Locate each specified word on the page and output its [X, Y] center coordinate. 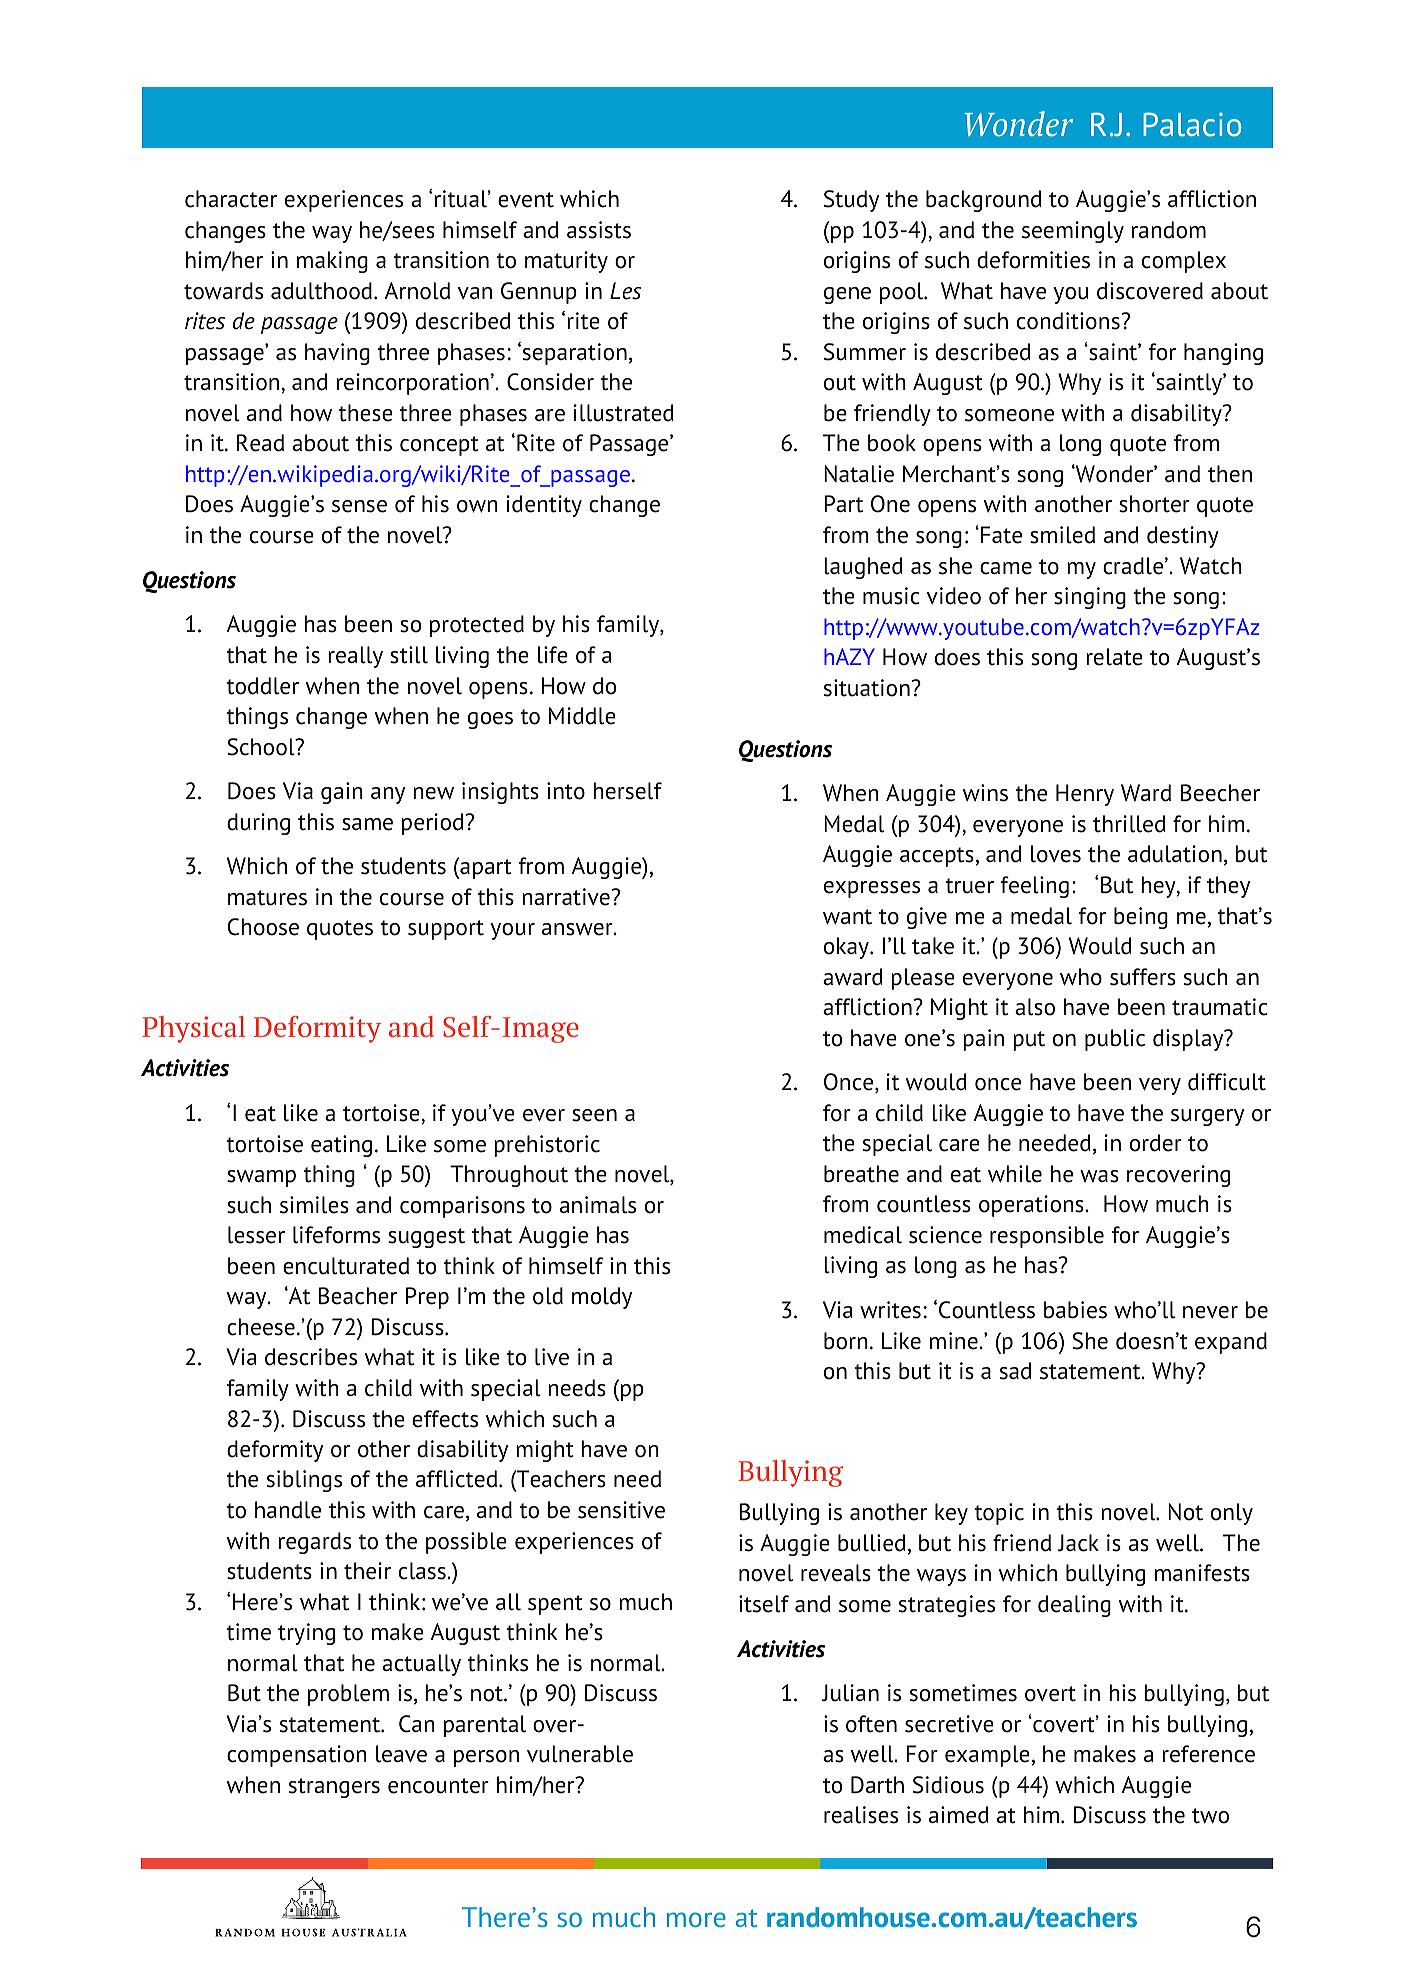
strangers [334, 1788]
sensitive [621, 1510]
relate [1114, 657]
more [696, 1919]
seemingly [1073, 232]
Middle [582, 716]
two [1210, 1816]
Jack [1078, 1543]
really [355, 657]
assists [599, 230]
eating [341, 1146]
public [1115, 1040]
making [332, 262]
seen [594, 1115]
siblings [304, 1481]
